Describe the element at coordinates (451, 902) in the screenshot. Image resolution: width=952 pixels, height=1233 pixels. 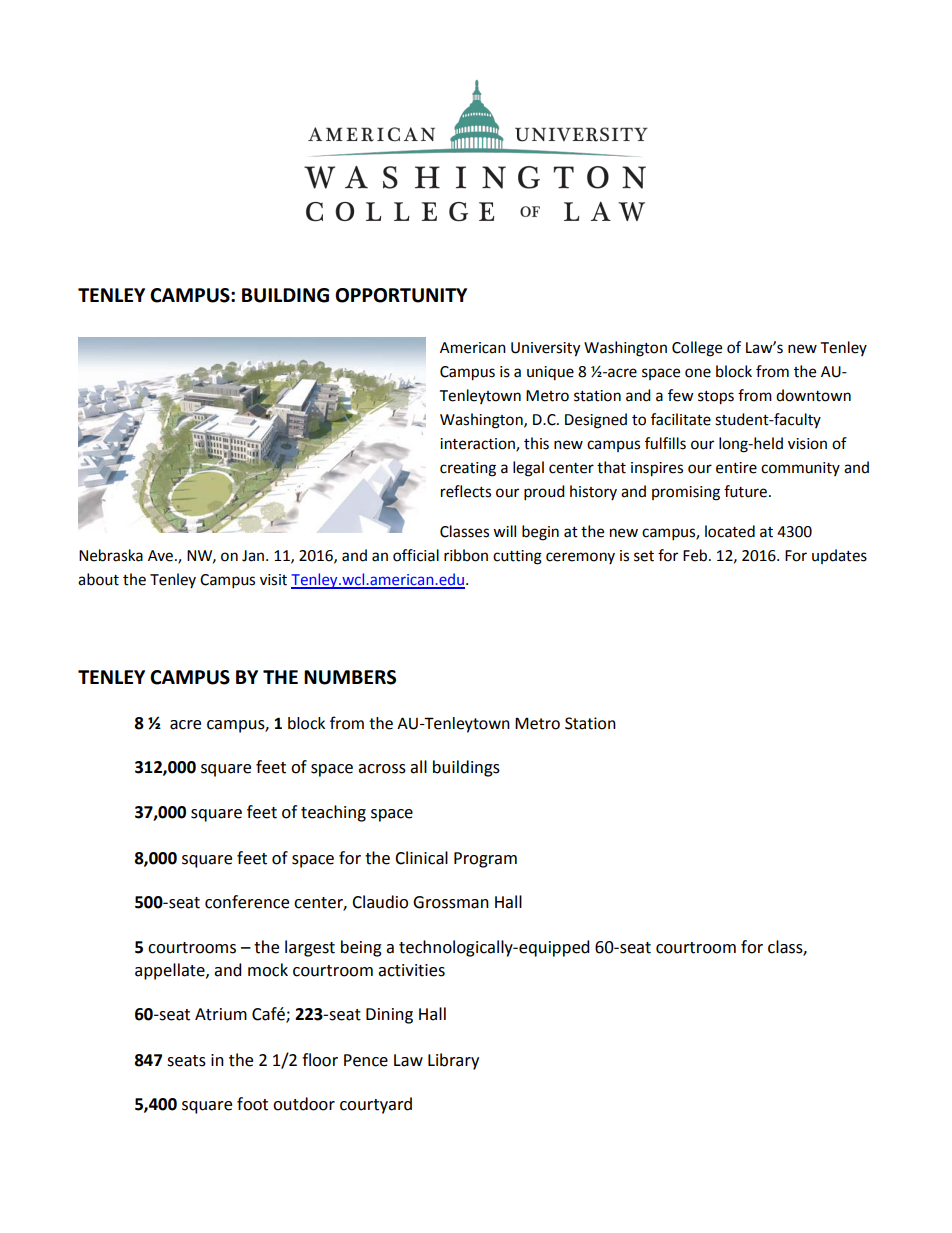
I see `Grossman` at that location.
